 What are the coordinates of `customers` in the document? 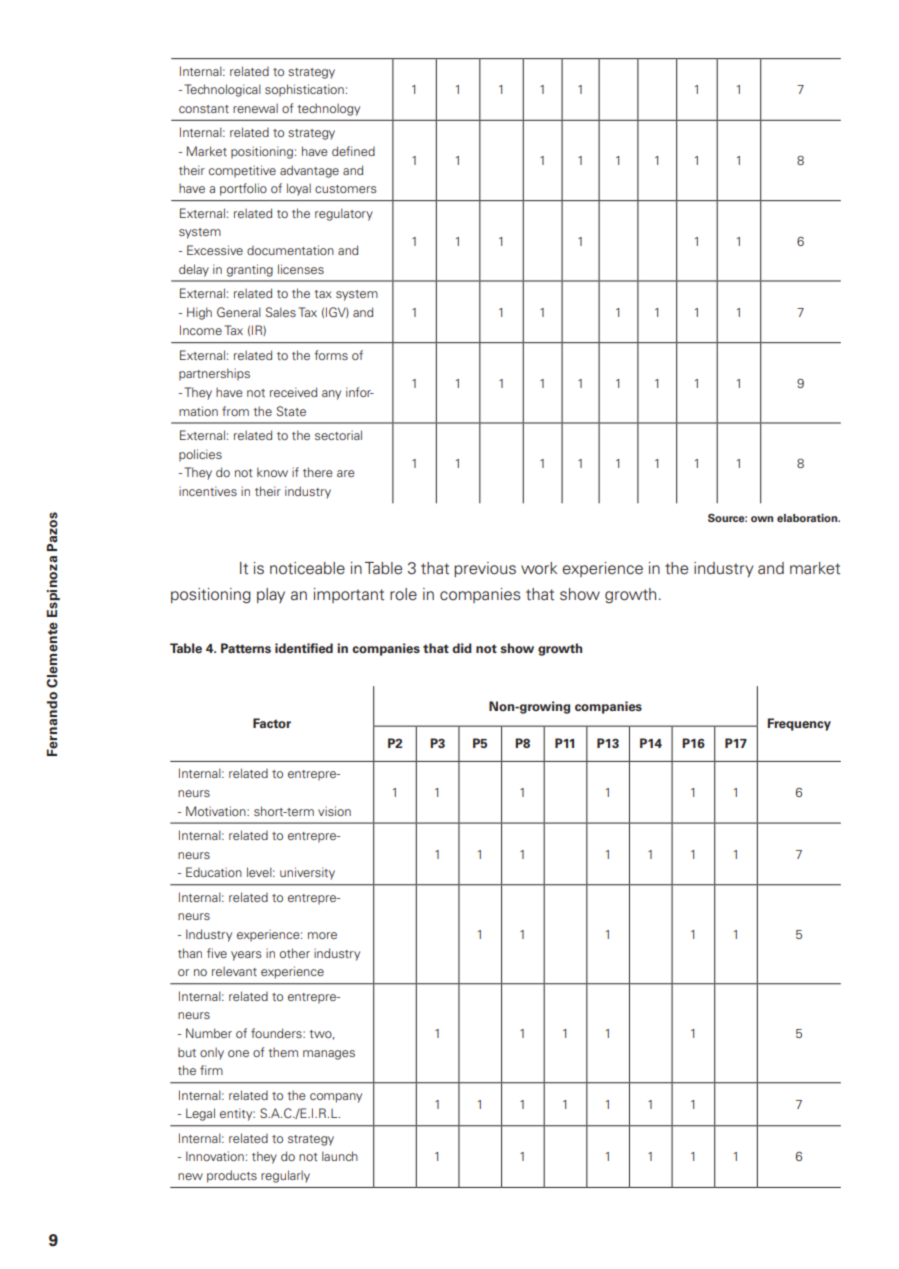 It's located at (345, 189).
